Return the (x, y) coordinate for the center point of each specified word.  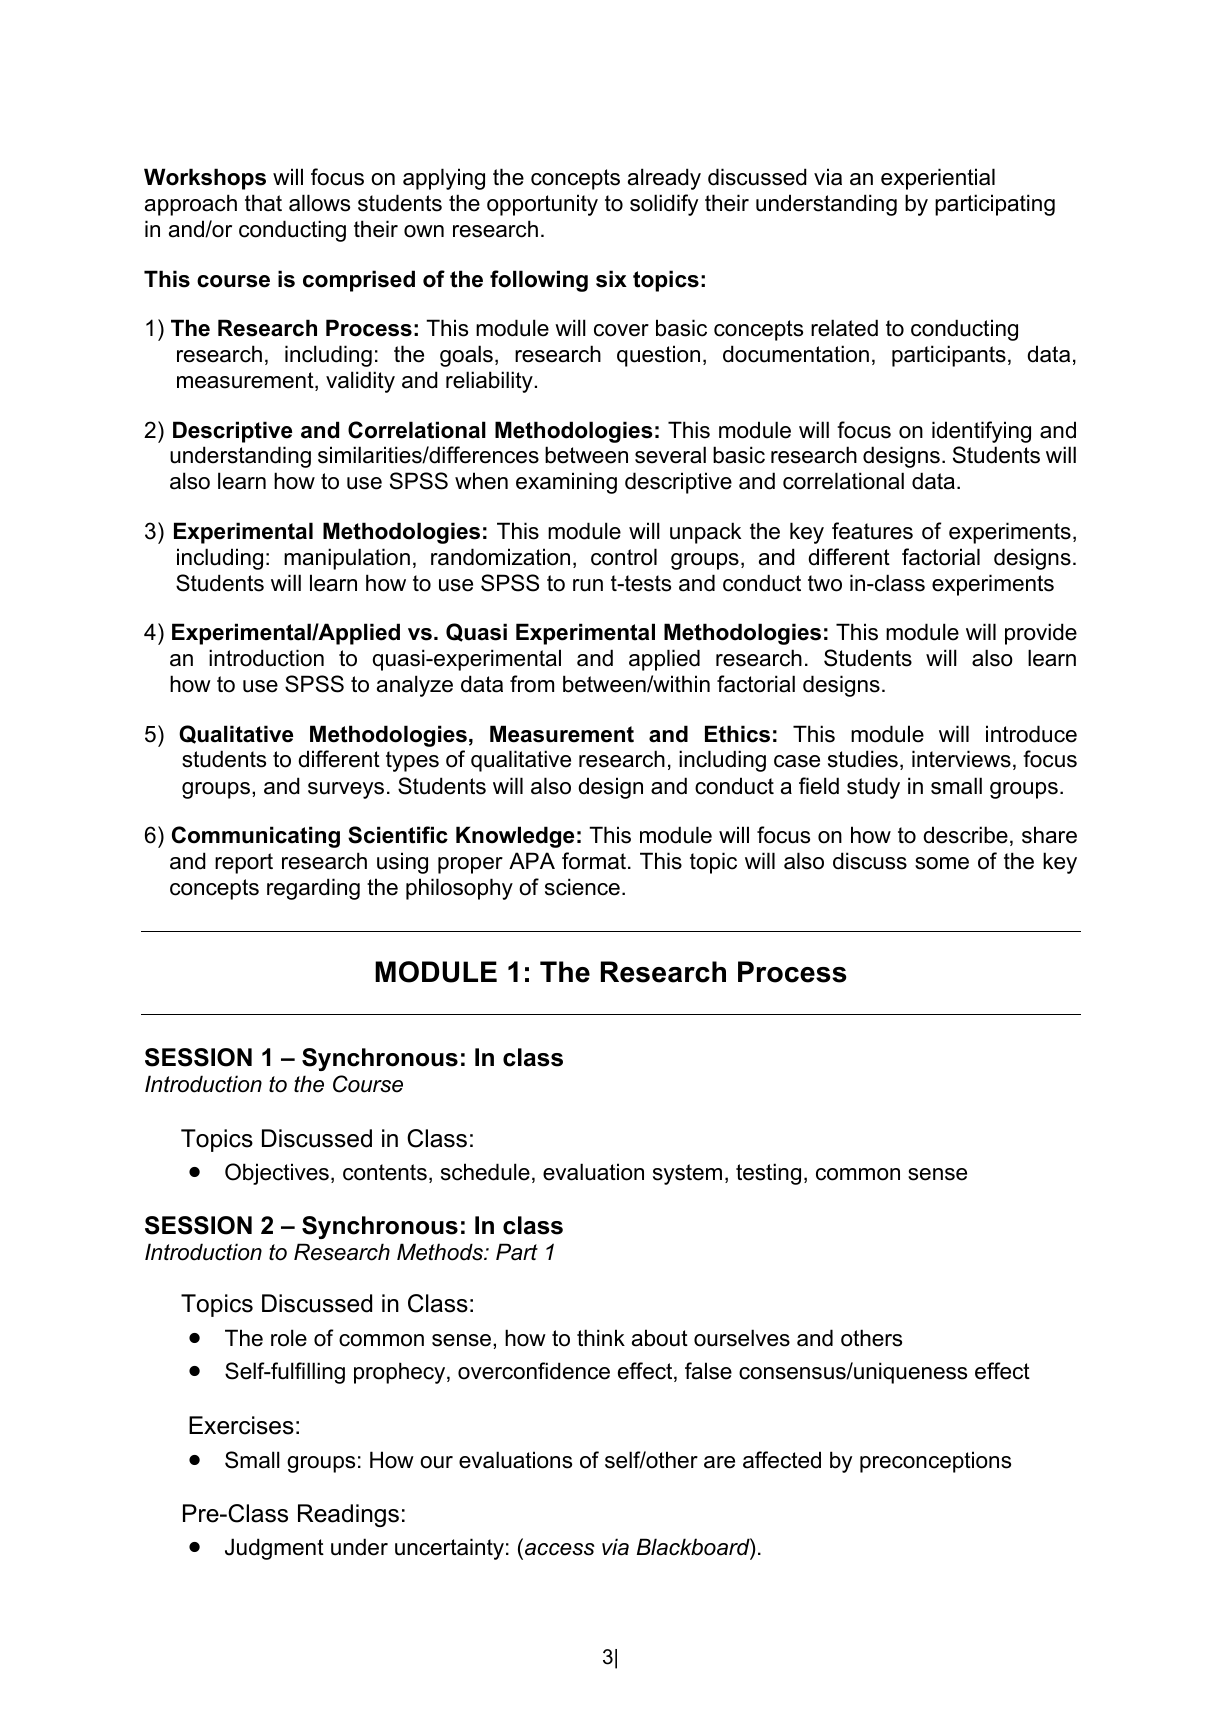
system (687, 1174)
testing (768, 1174)
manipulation (347, 559)
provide (1041, 634)
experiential (938, 179)
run (588, 585)
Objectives (277, 1174)
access (560, 1549)
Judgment (274, 1549)
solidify (664, 205)
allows (319, 203)
